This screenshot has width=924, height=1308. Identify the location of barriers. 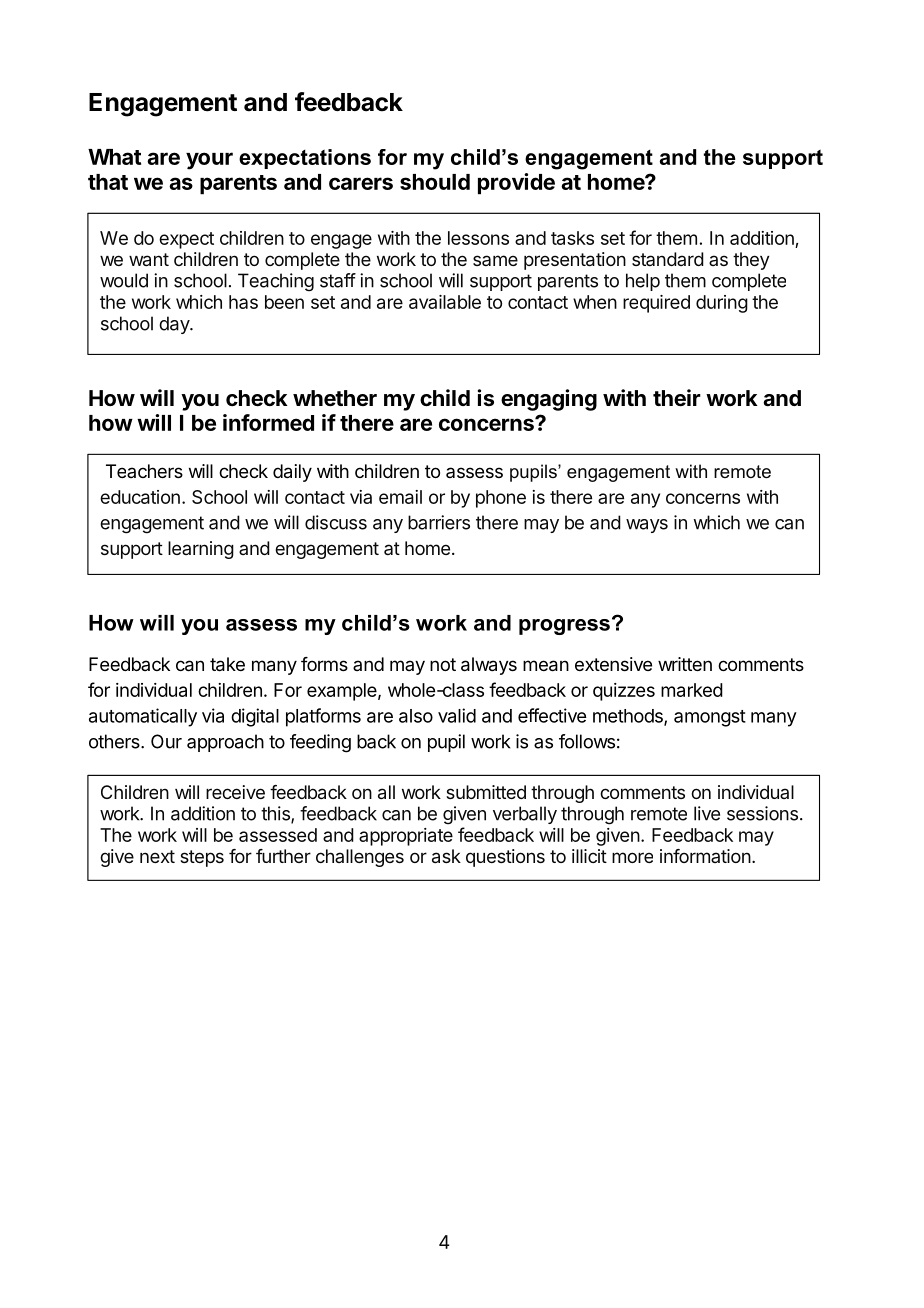
(439, 522).
